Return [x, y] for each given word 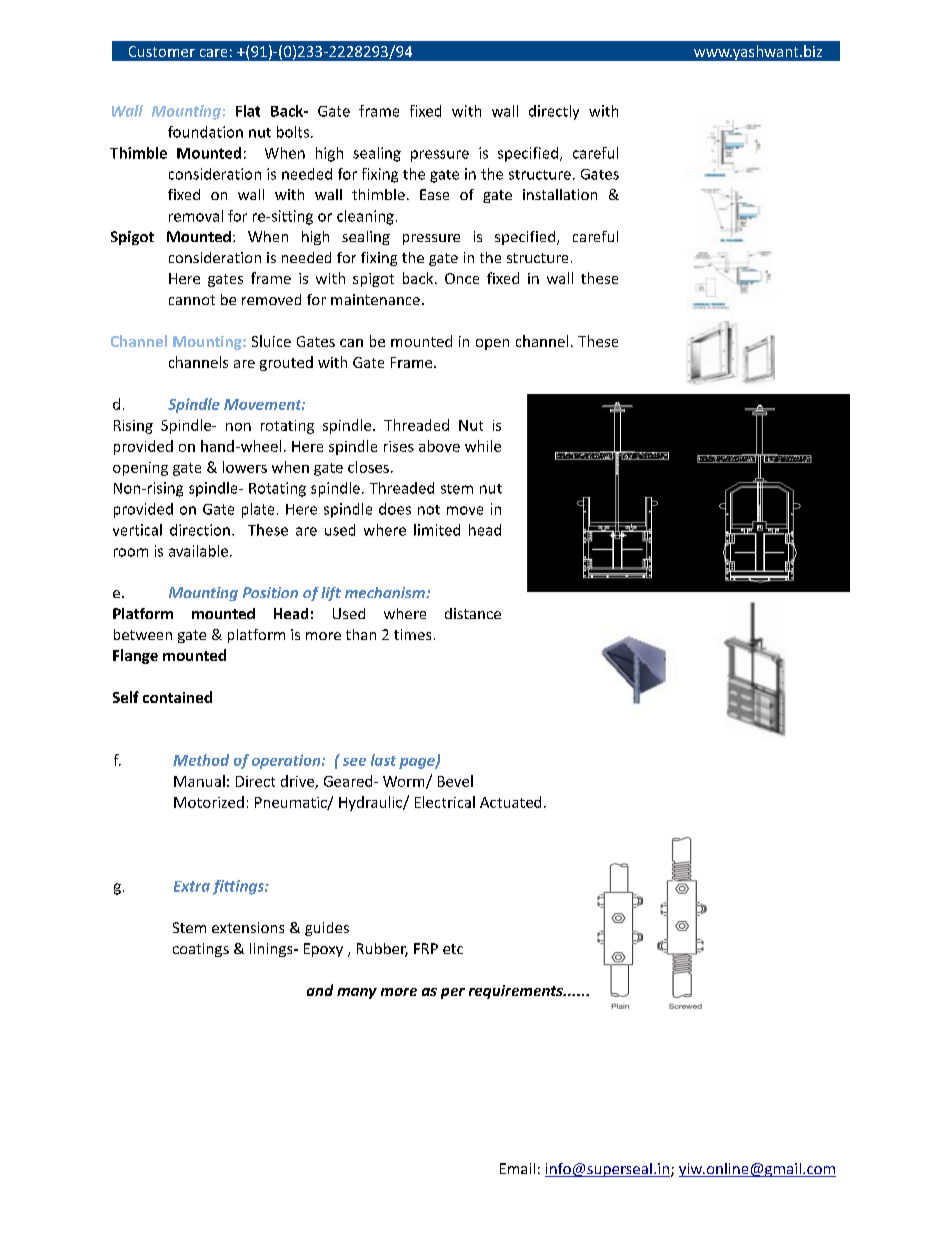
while [483, 446]
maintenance [375, 299]
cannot [192, 300]
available [198, 551]
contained [177, 697]
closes [368, 467]
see [354, 762]
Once [462, 278]
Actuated [510, 802]
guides [327, 929]
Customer [162, 51]
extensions [248, 927]
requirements [517, 992]
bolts [294, 132]
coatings [201, 950]
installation [560, 194]
